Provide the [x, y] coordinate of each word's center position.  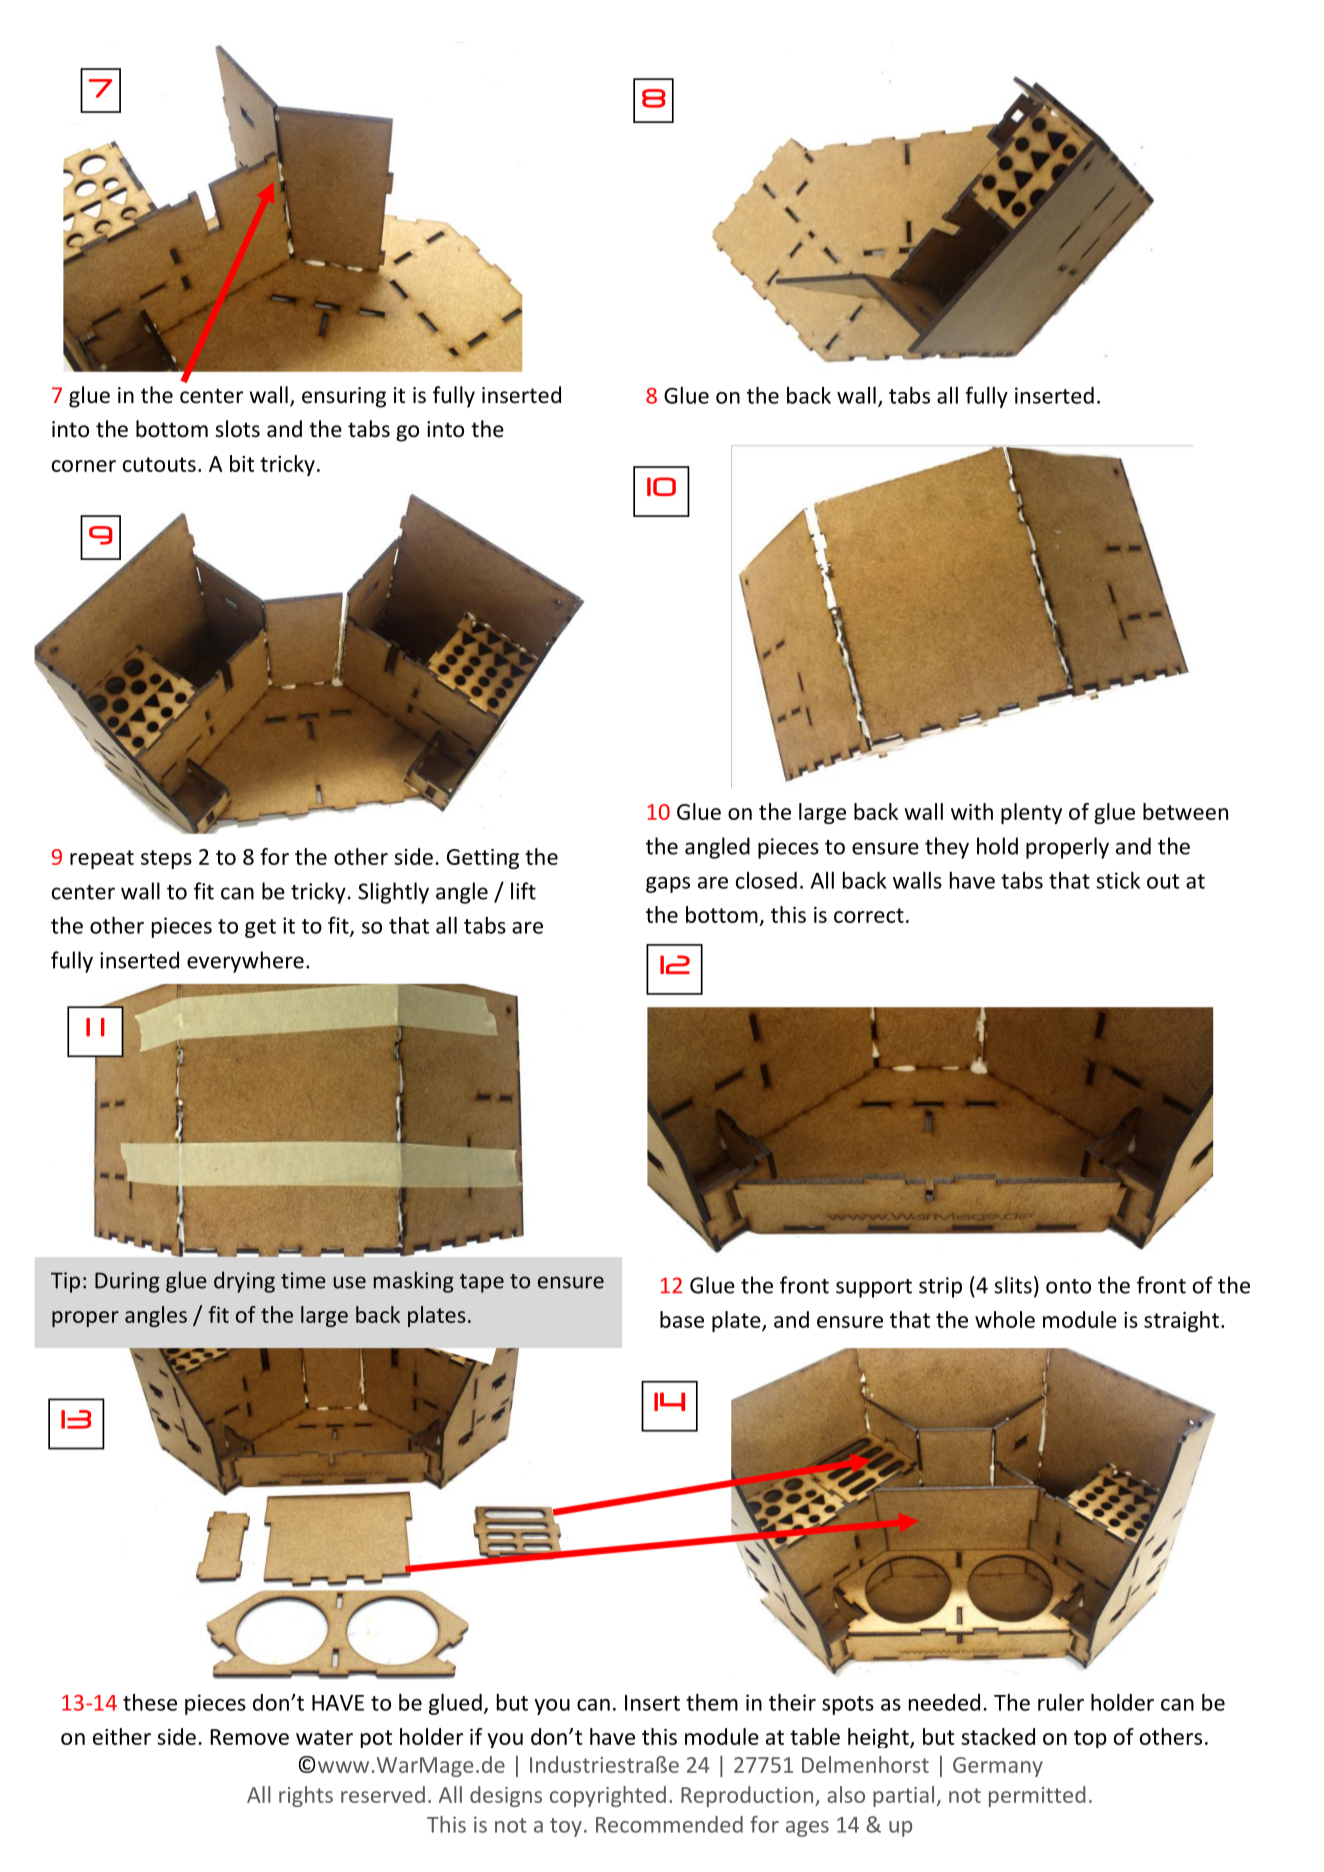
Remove [250, 1737]
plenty [1031, 813]
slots [237, 429]
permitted [1037, 1796]
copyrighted [608, 1796]
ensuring [344, 397]
